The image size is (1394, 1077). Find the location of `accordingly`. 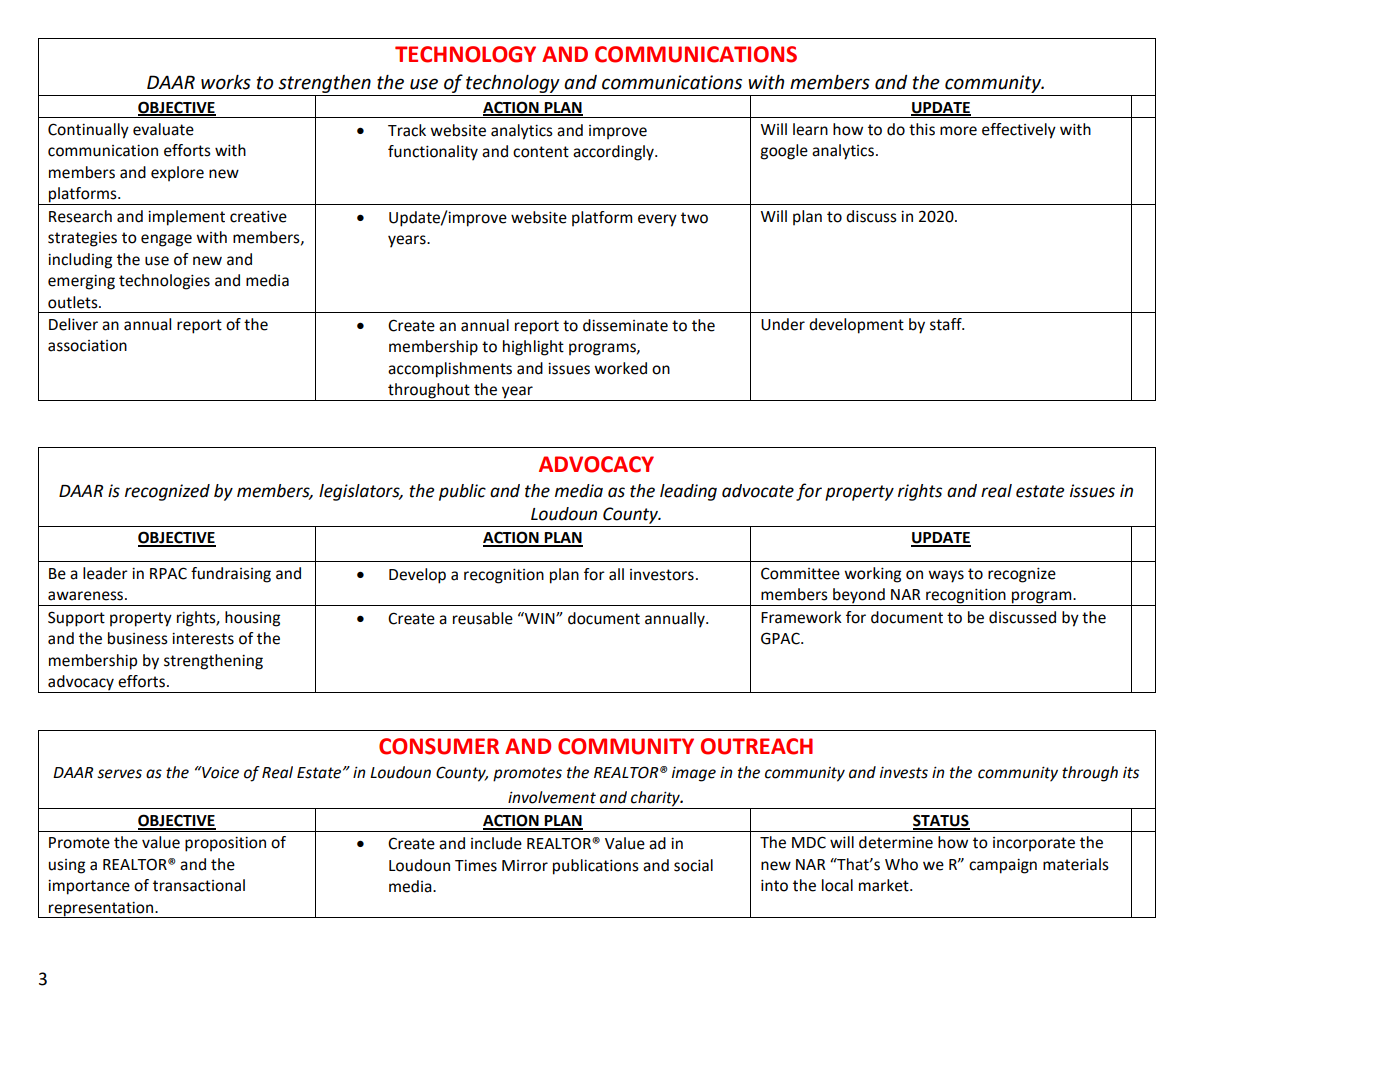

accordingly is located at coordinates (614, 153).
